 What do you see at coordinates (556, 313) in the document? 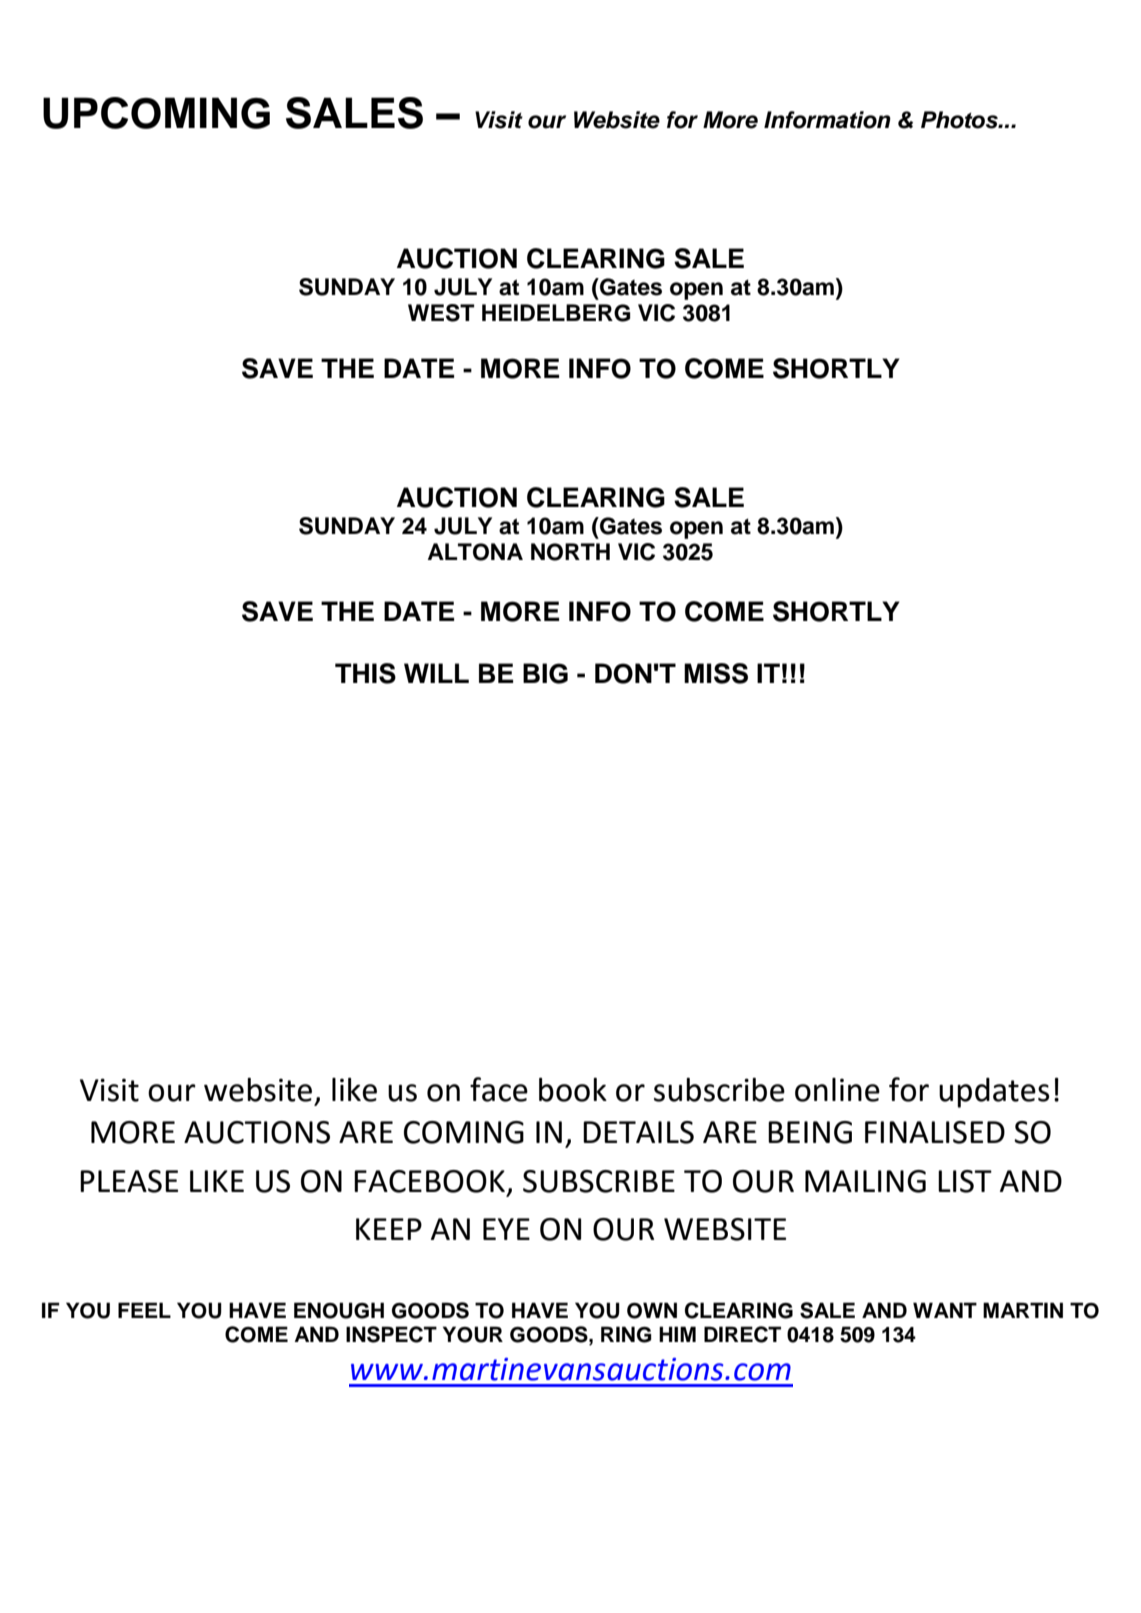
I see `HEIDELBERG` at bounding box center [556, 313].
